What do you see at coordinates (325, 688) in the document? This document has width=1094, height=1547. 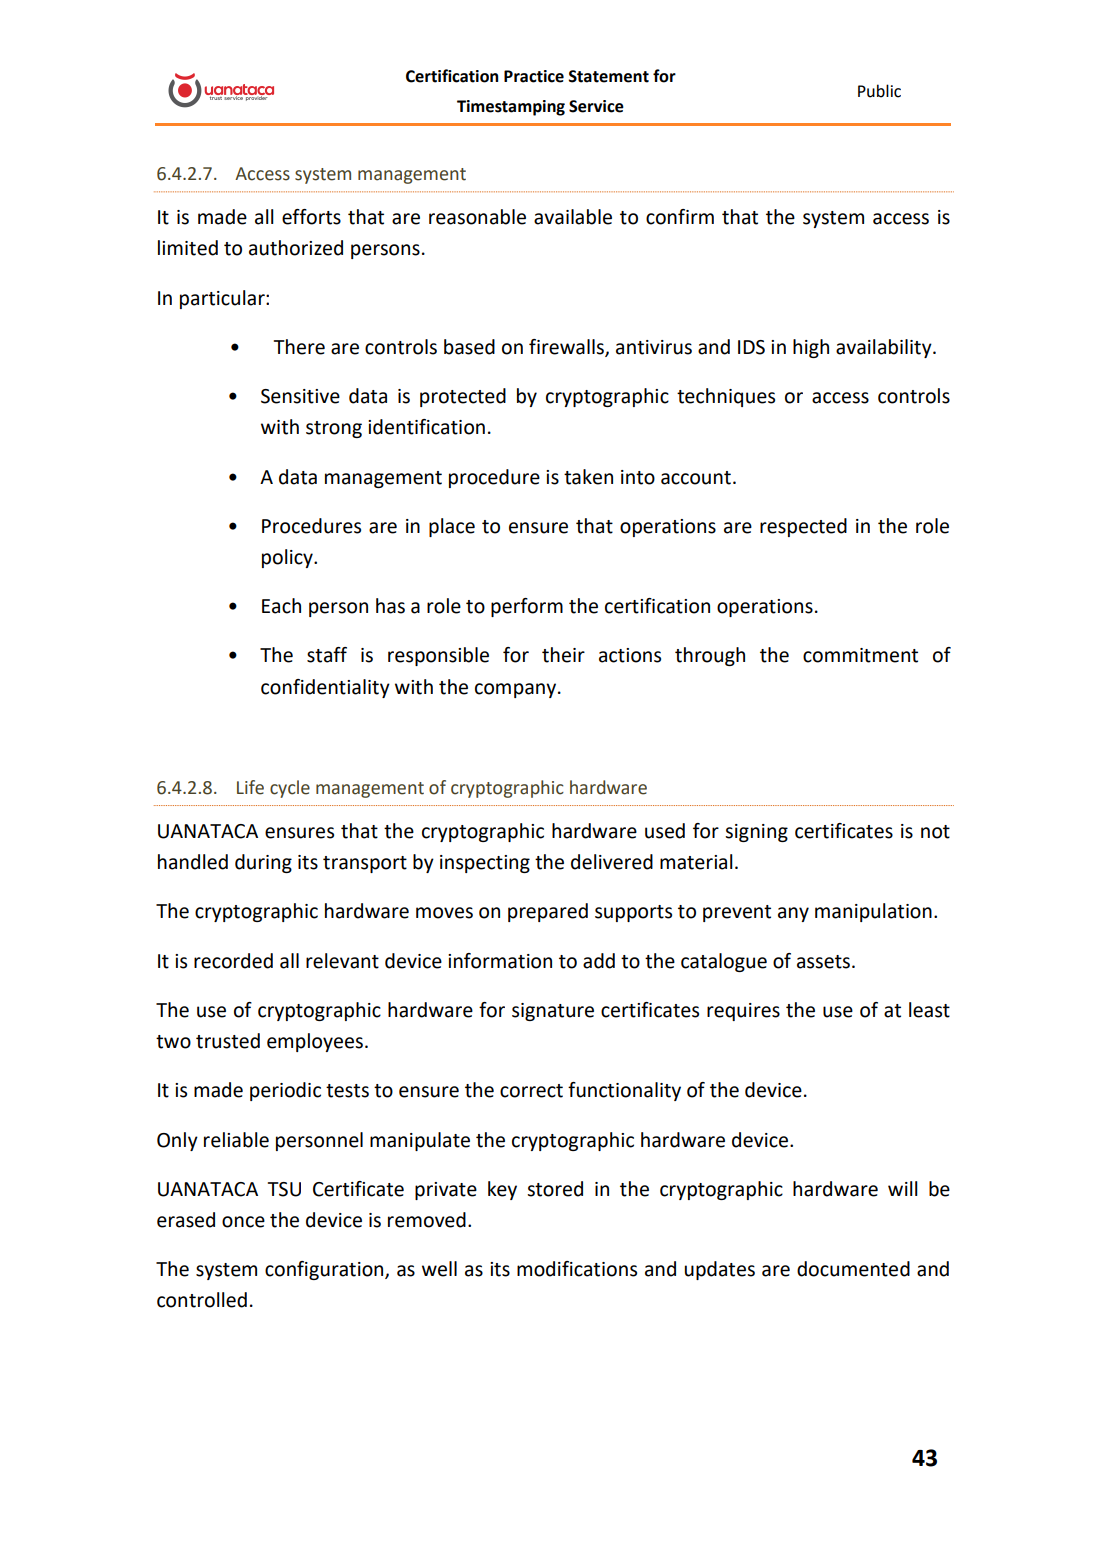 I see `confidentiality` at bounding box center [325, 688].
